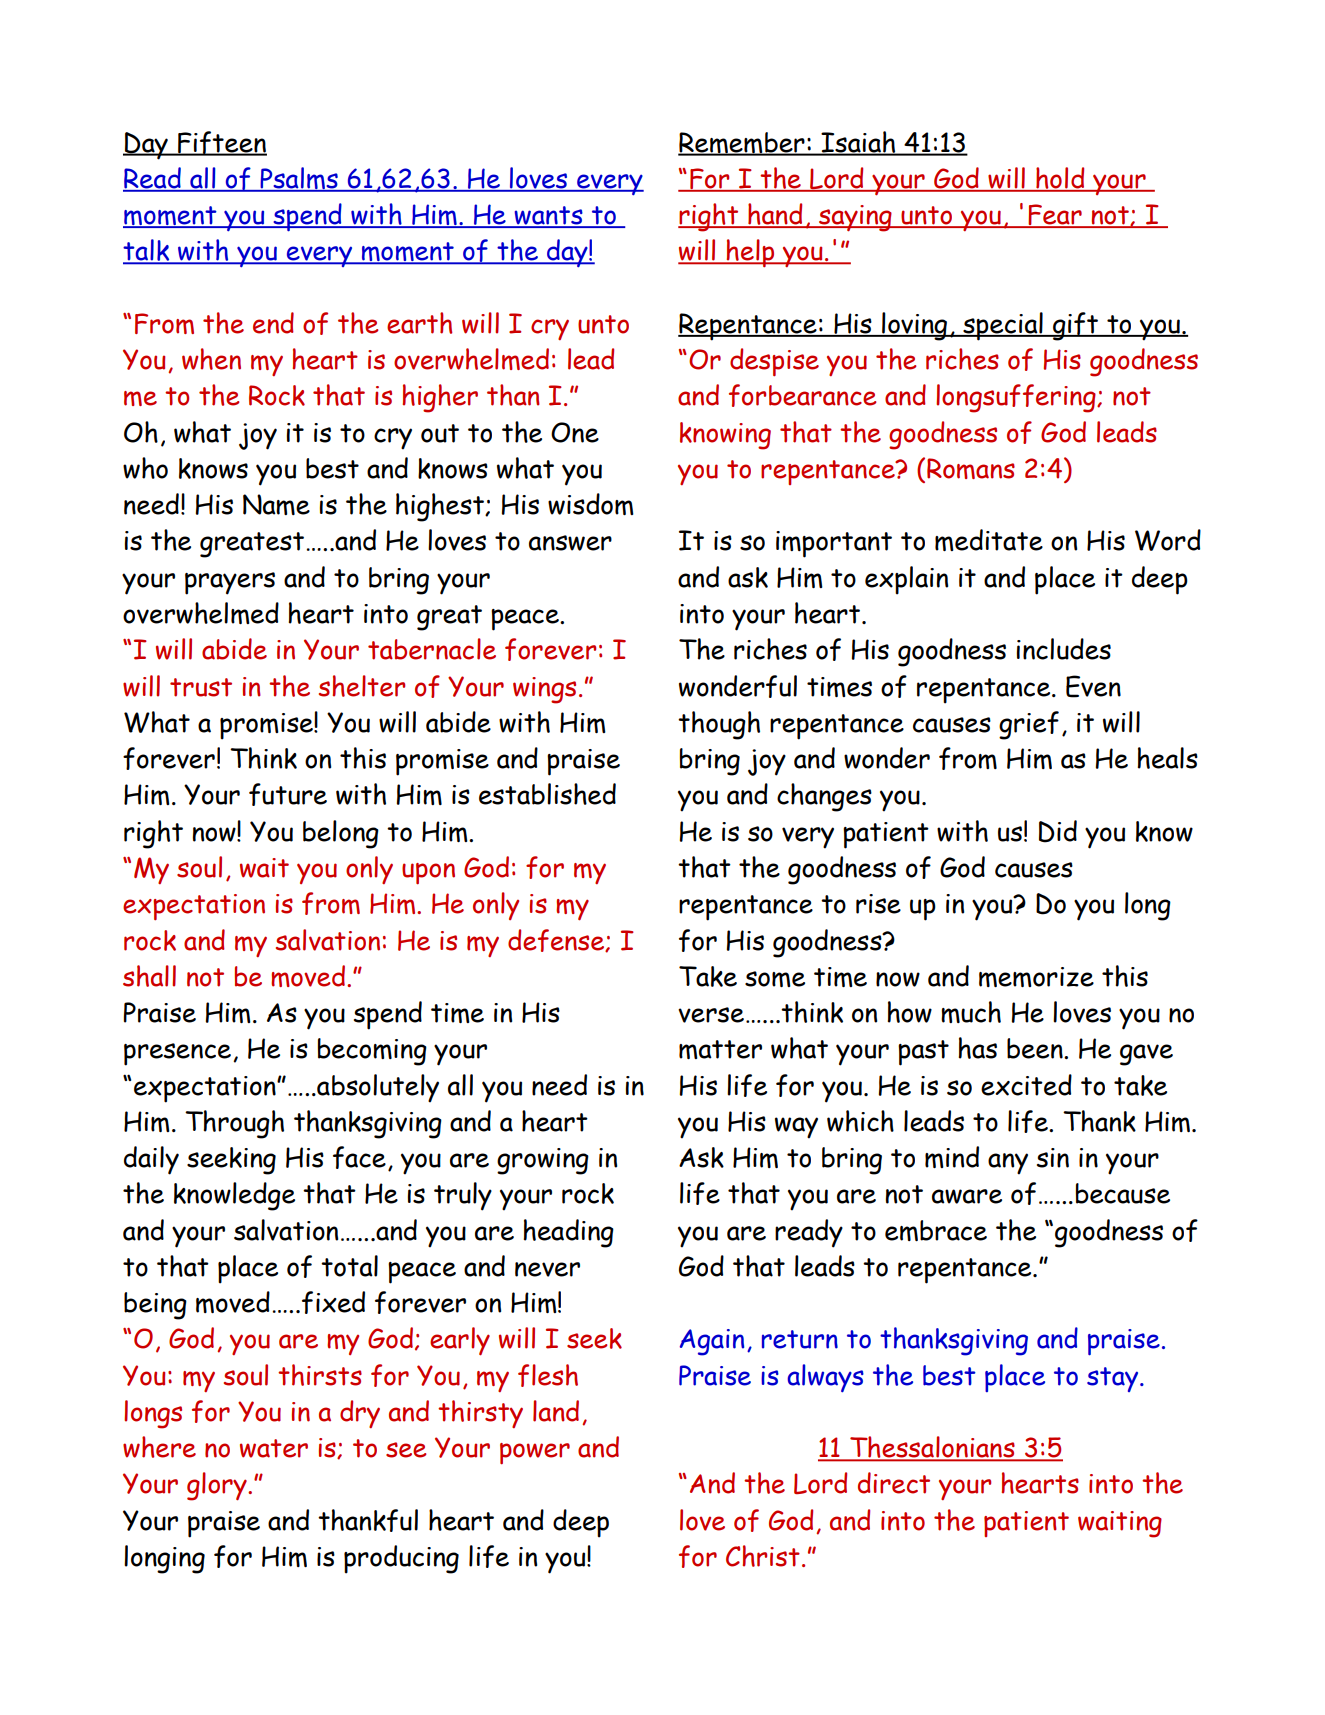 This screenshot has height=1715, width=1325. What do you see at coordinates (1026, 1085) in the screenshot?
I see `excited` at bounding box center [1026, 1085].
